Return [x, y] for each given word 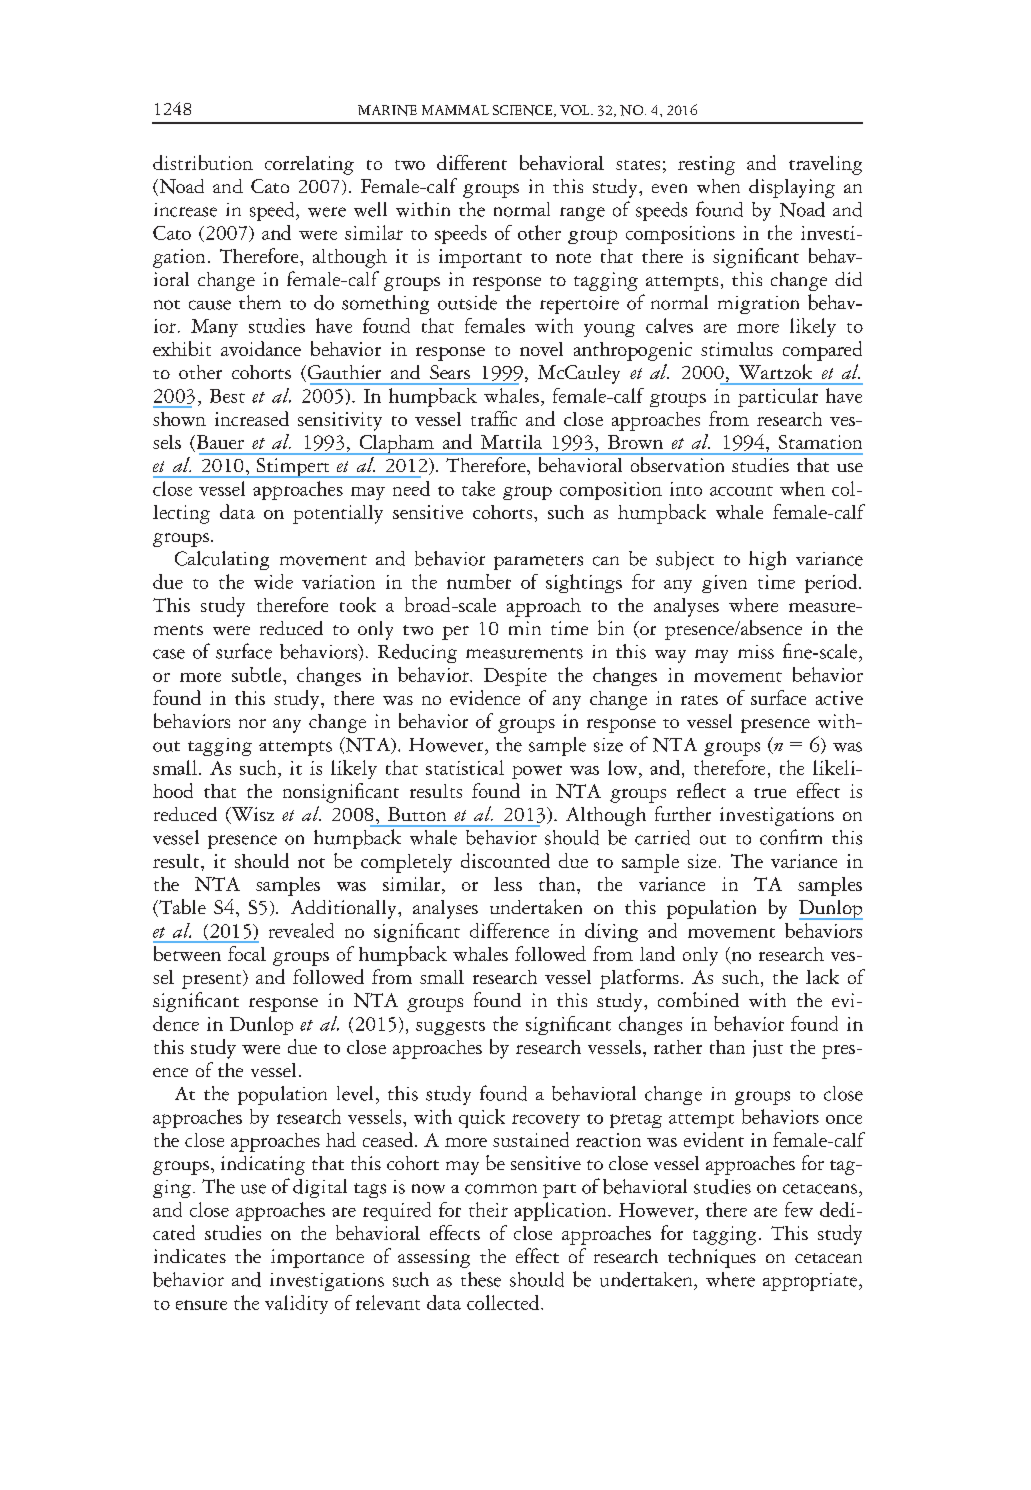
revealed [301, 930]
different [472, 162]
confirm [791, 837]
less [508, 884]
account [741, 491]
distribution [203, 162]
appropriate [811, 1282]
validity [296, 1304]
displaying [792, 188]
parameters [538, 563]
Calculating [222, 560]
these [481, 1279]
